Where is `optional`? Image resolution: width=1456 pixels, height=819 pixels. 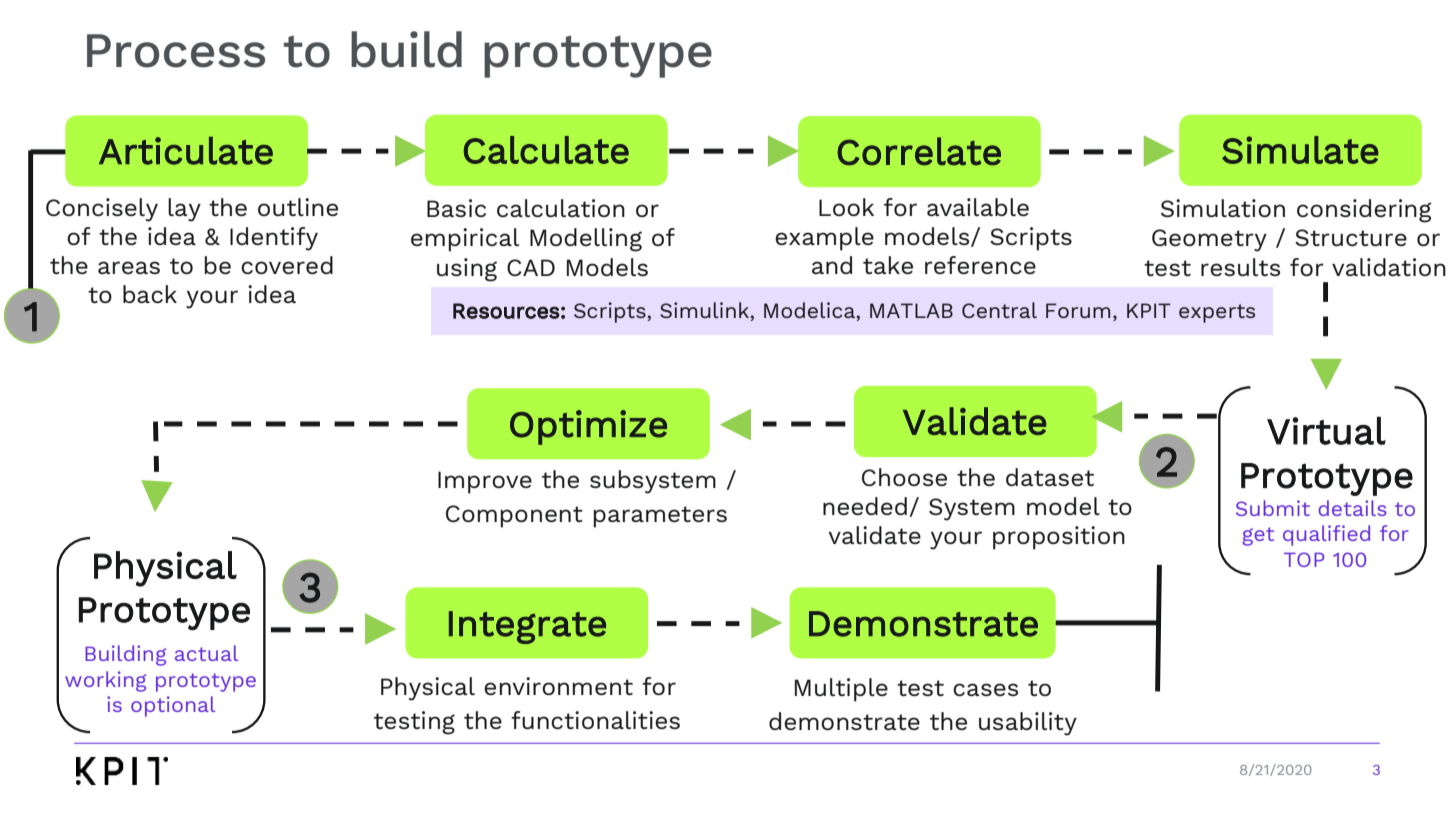 optional is located at coordinates (173, 706).
